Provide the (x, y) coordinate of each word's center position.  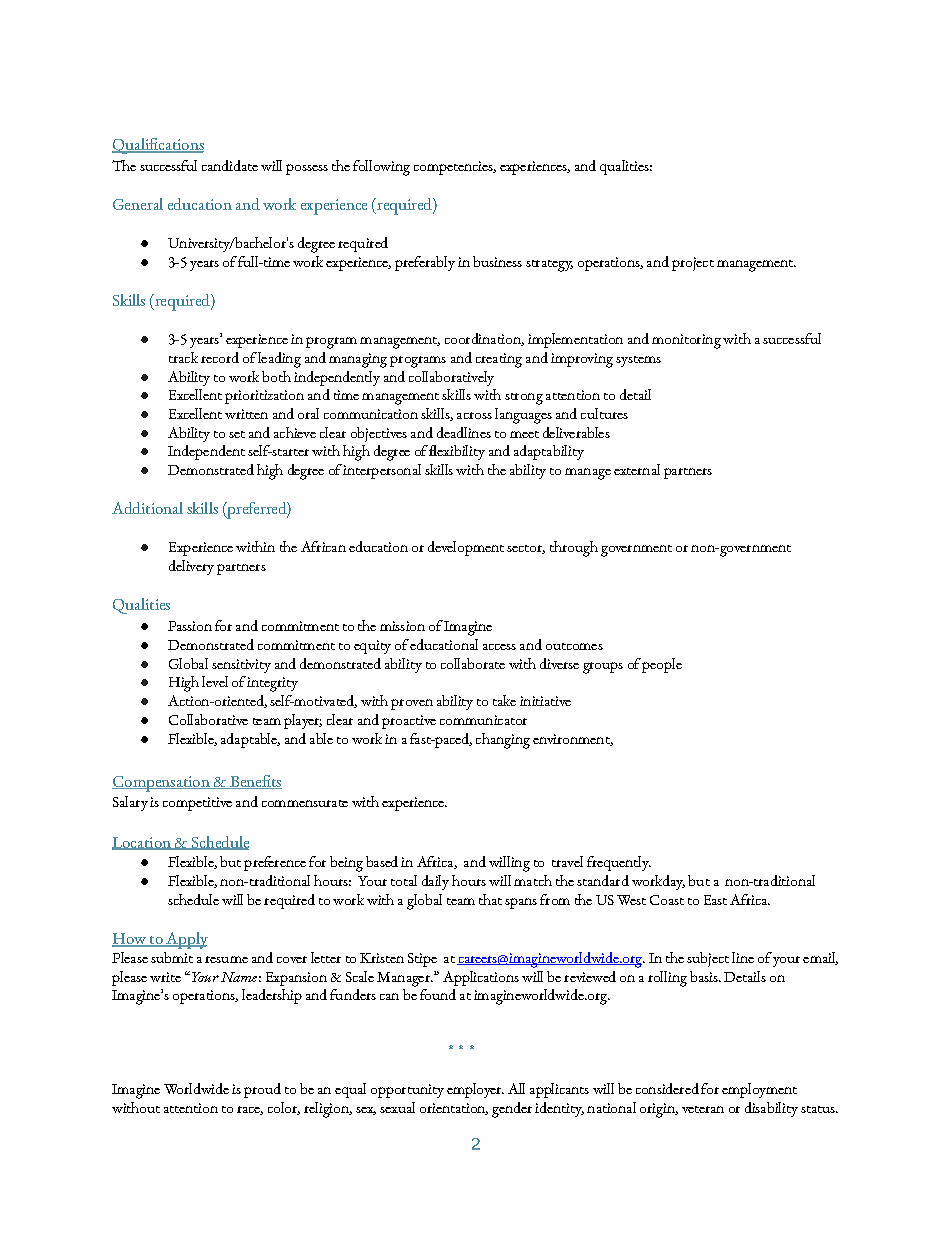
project (693, 264)
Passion (190, 626)
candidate (230, 165)
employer (475, 1090)
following (381, 168)
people (662, 665)
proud (262, 1090)
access (499, 647)
